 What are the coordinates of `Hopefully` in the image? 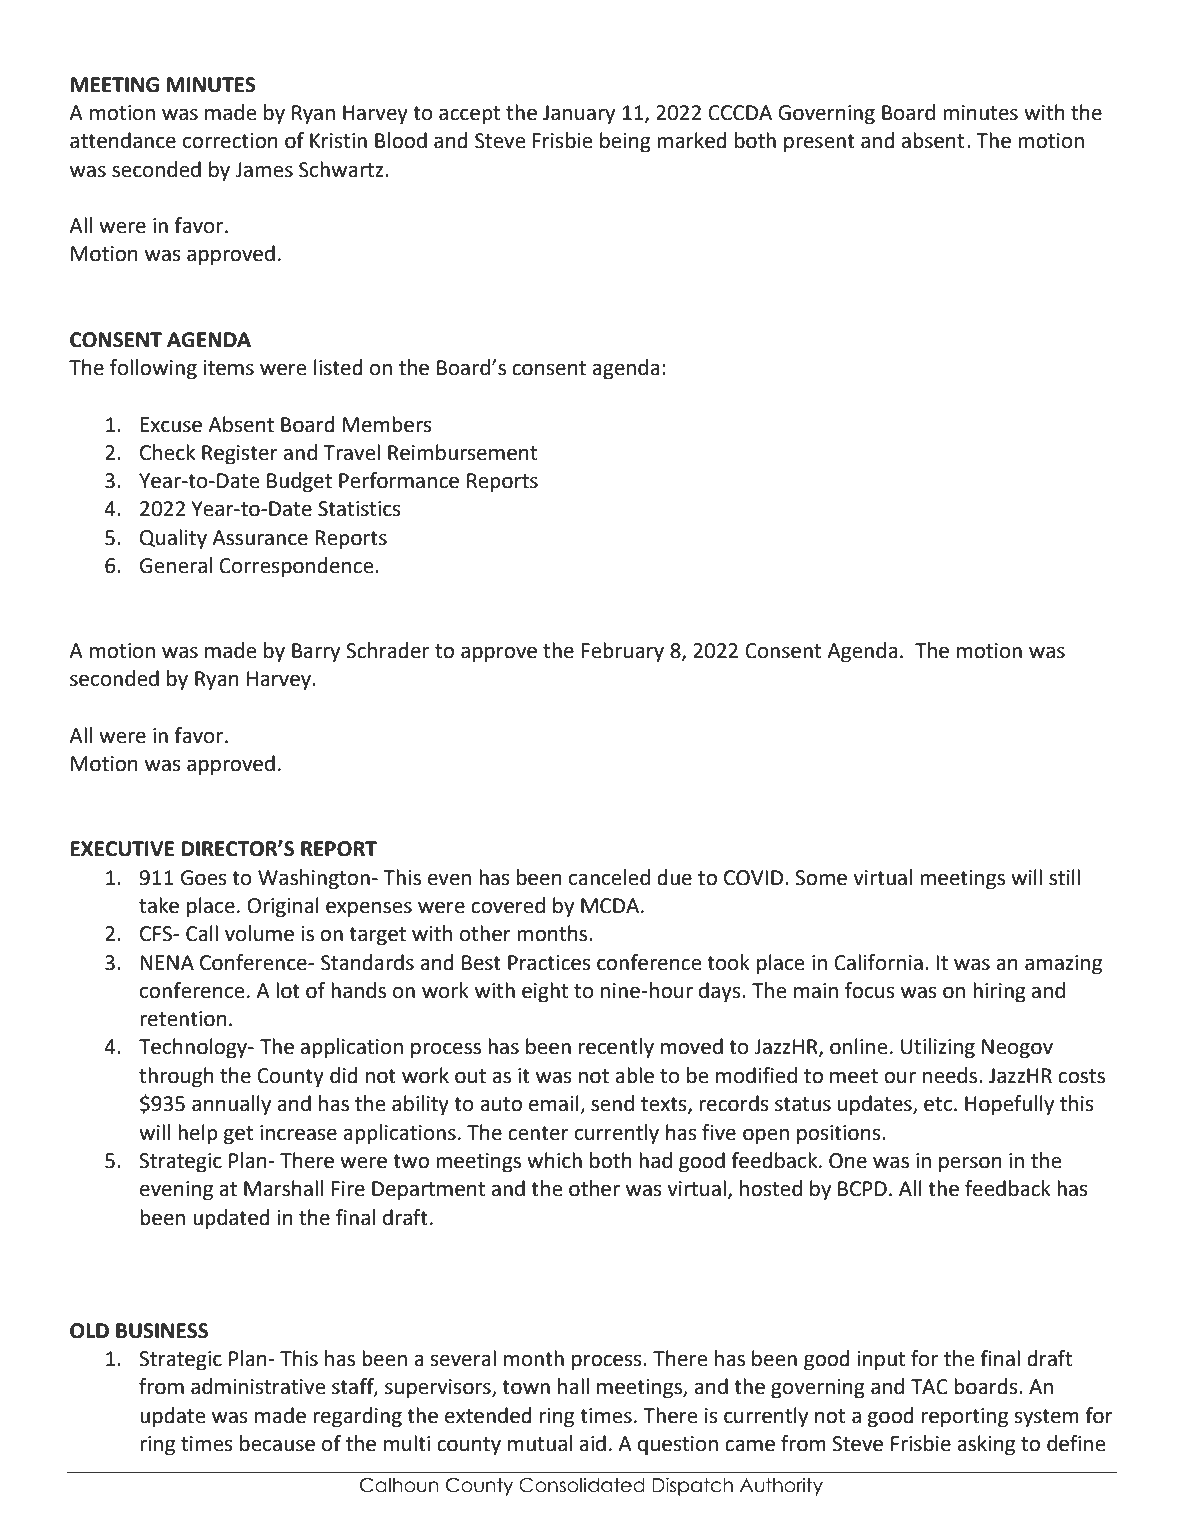 It's located at (1009, 1105).
